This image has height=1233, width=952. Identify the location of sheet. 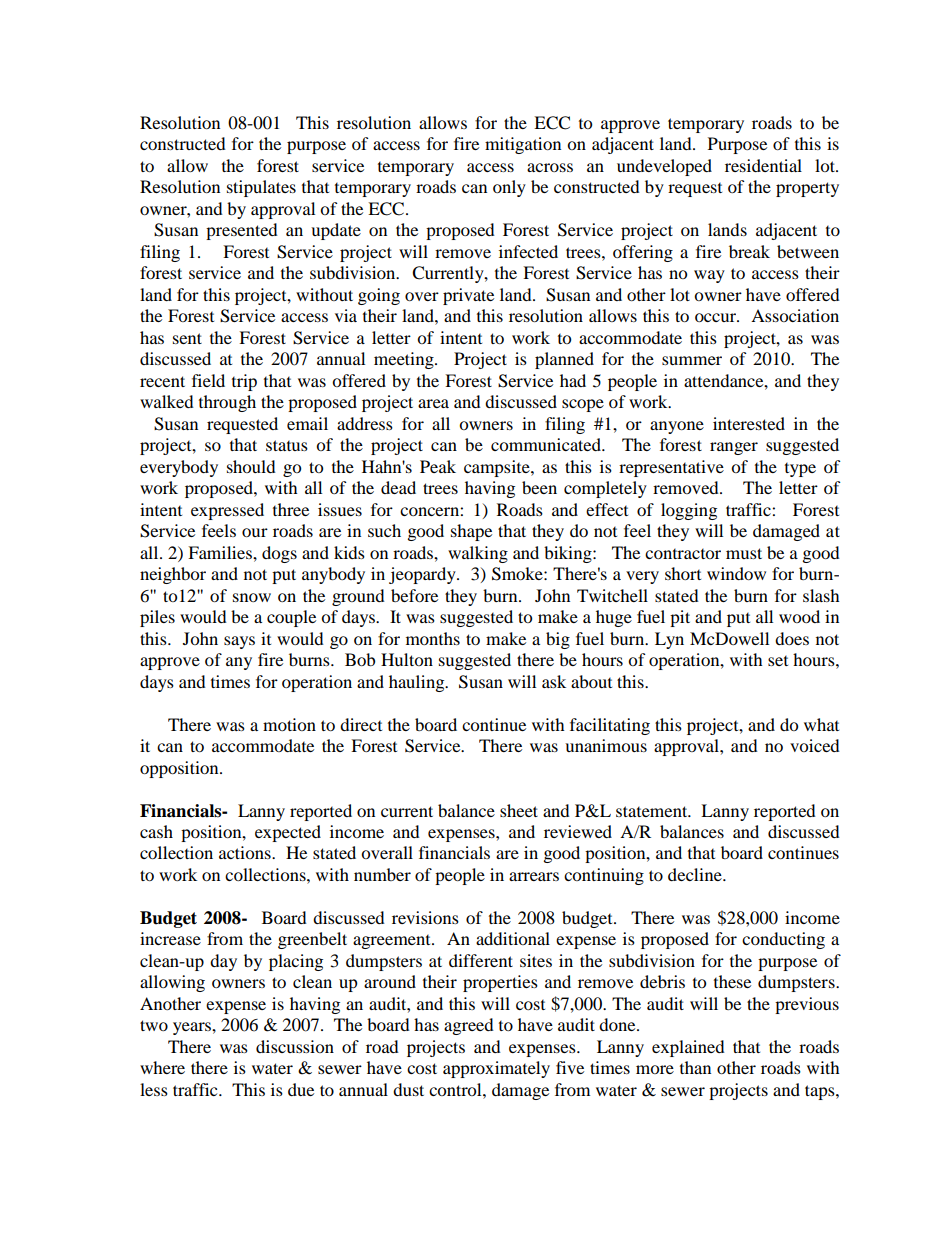
(519, 810).
